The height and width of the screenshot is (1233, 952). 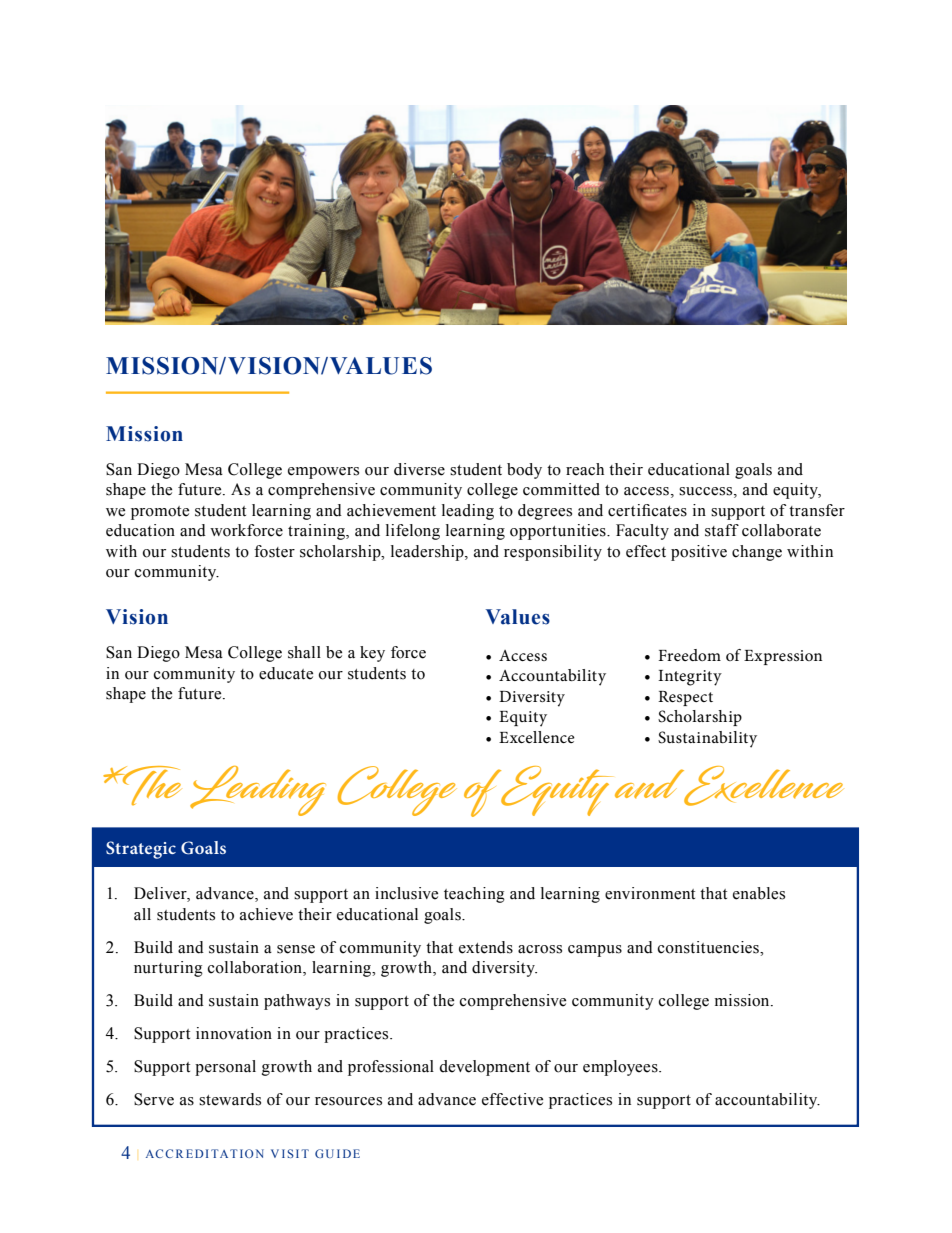 What do you see at coordinates (286, 673) in the screenshot?
I see `educate` at bounding box center [286, 673].
